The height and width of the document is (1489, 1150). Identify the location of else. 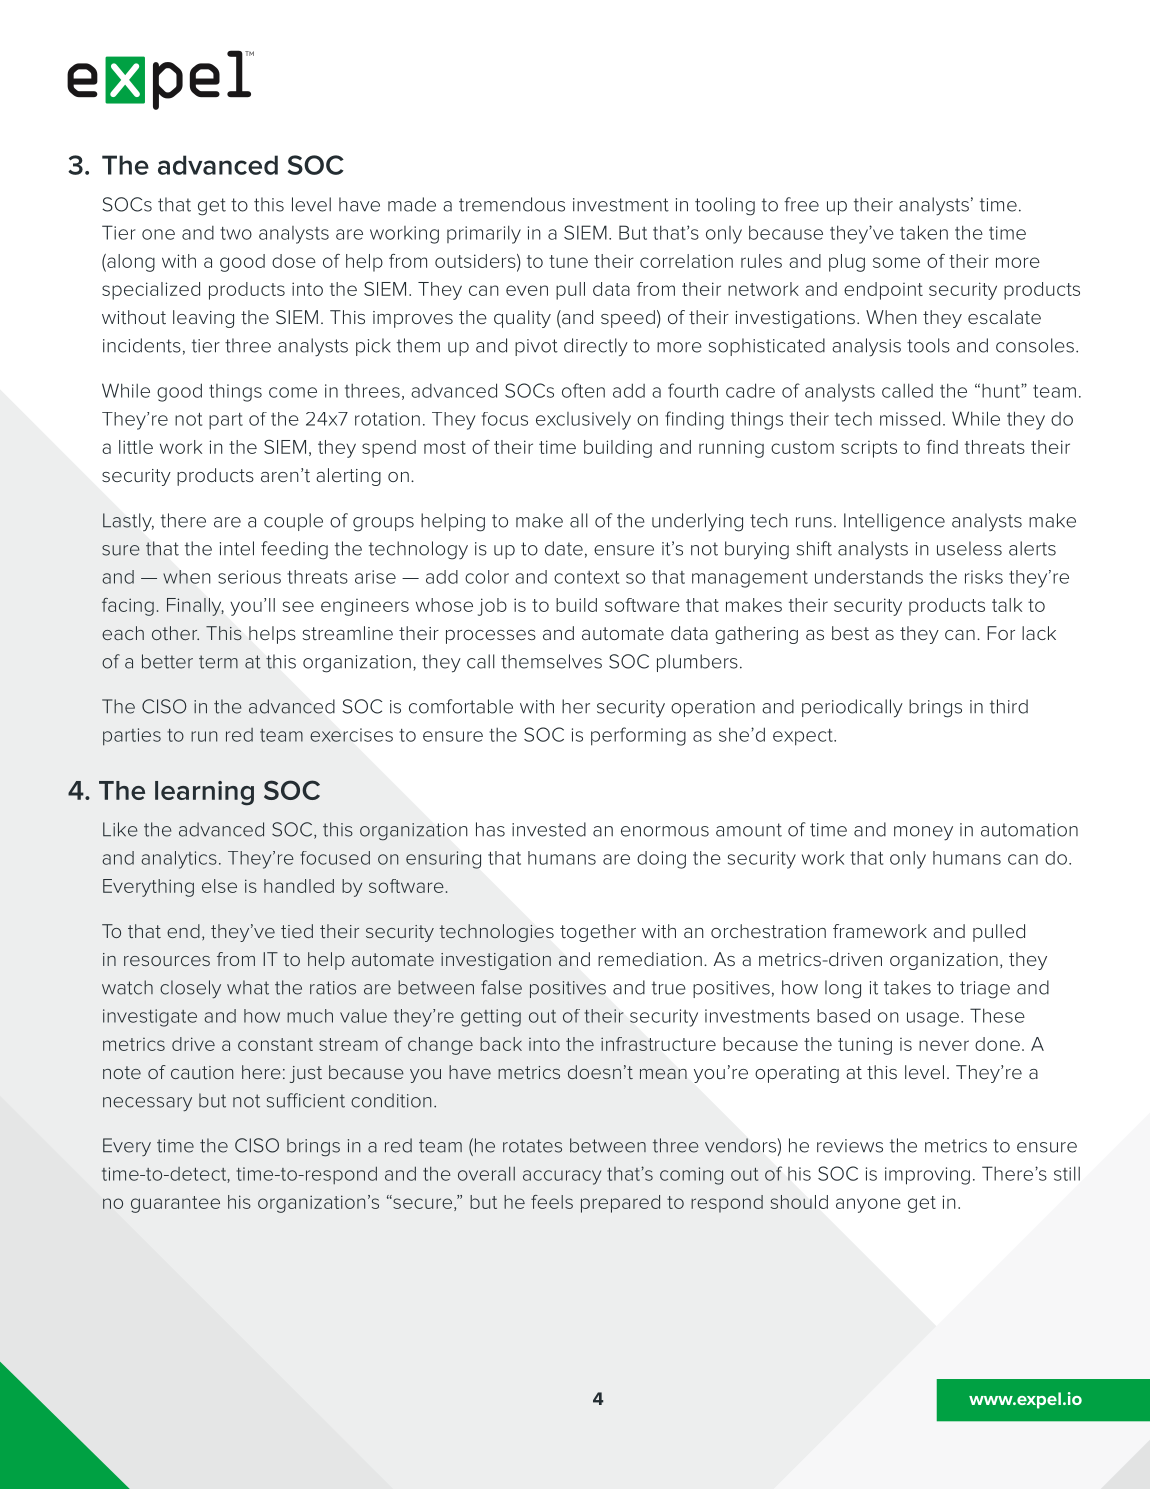
(219, 886).
